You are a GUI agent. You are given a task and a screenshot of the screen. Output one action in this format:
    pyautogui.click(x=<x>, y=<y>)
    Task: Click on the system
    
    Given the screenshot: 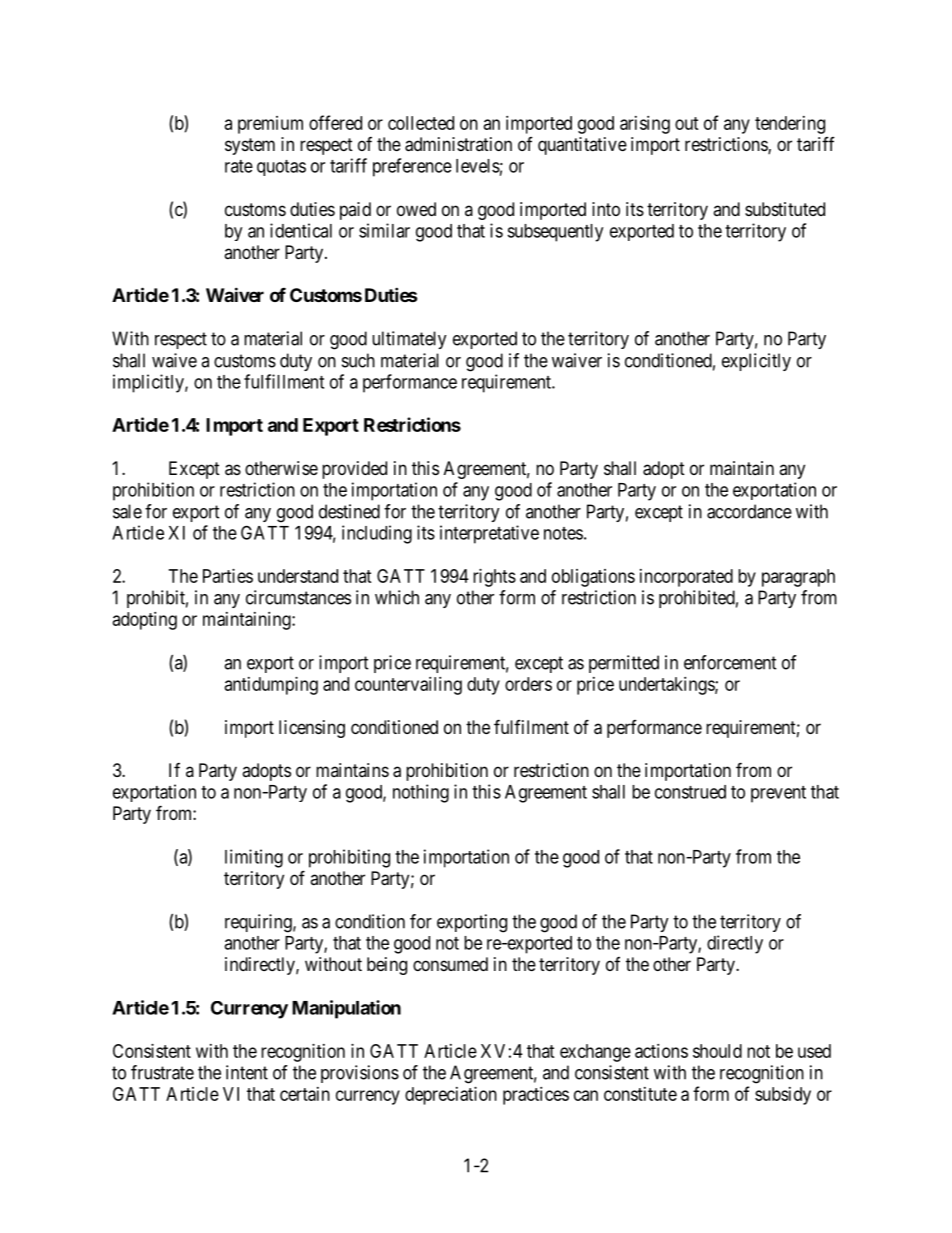 What is the action you would take?
    pyautogui.click(x=250, y=146)
